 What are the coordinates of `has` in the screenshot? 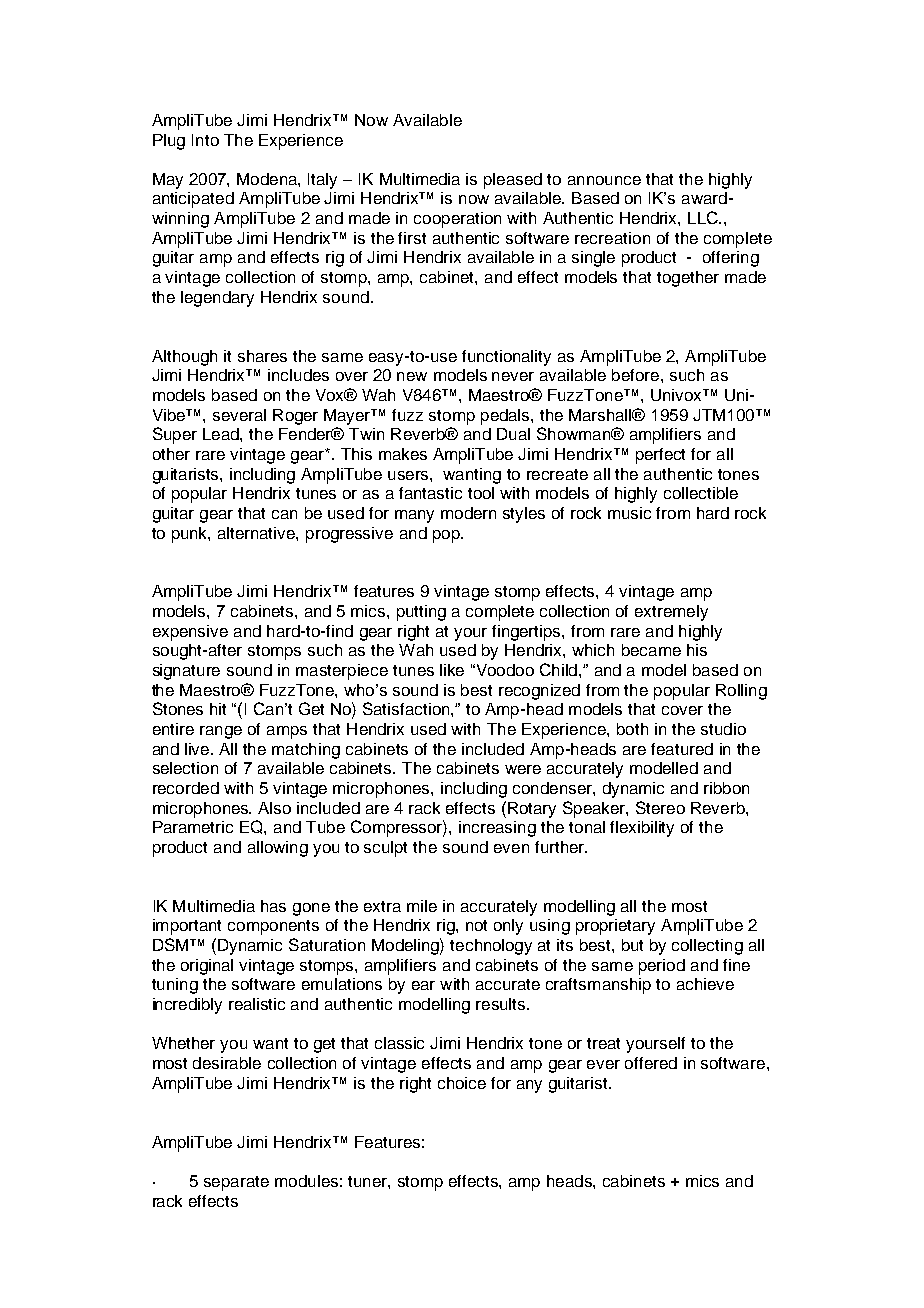 It's located at (273, 906).
